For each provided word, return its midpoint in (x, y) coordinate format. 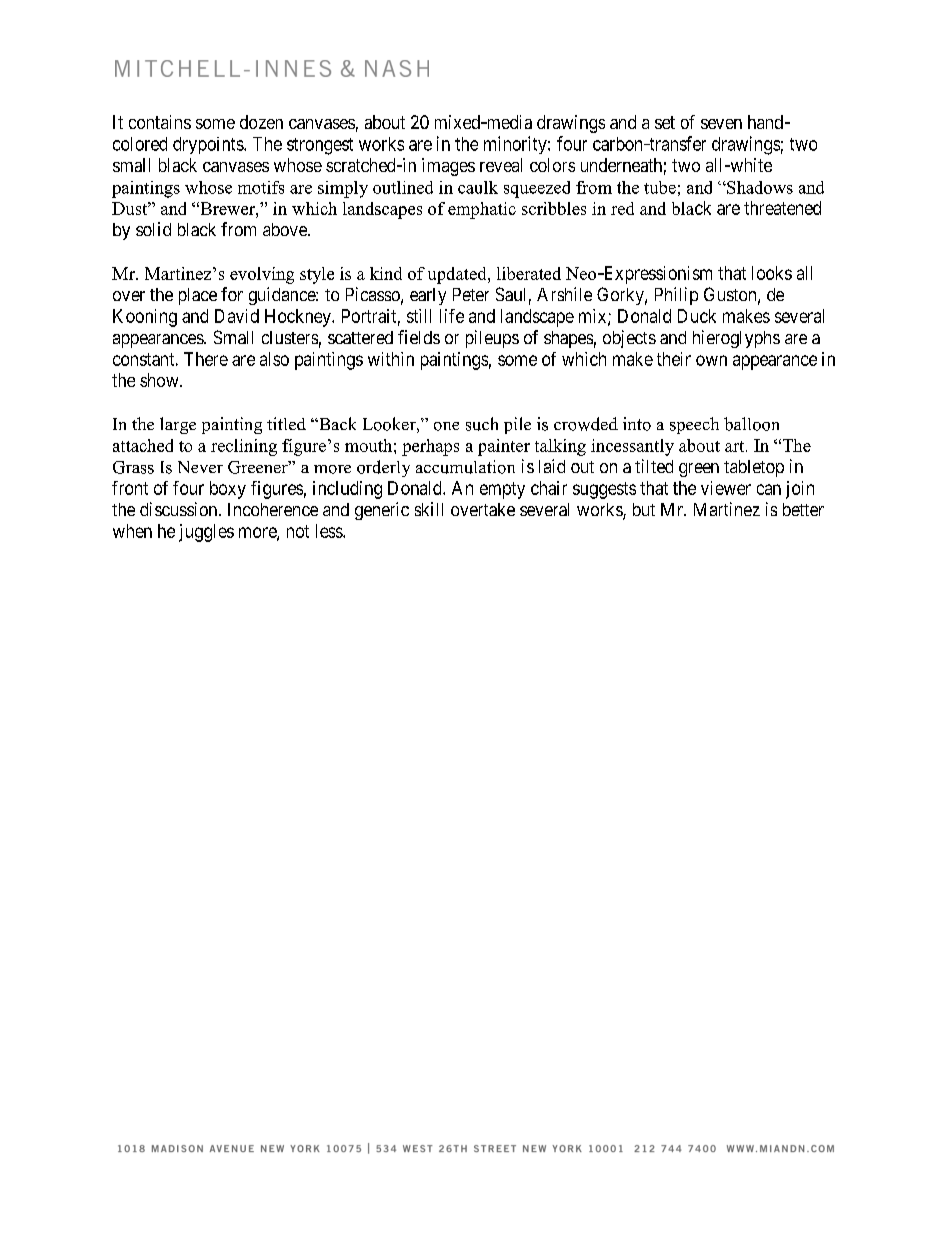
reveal (501, 165)
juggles (206, 533)
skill (429, 509)
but (644, 509)
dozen (261, 122)
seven (721, 124)
